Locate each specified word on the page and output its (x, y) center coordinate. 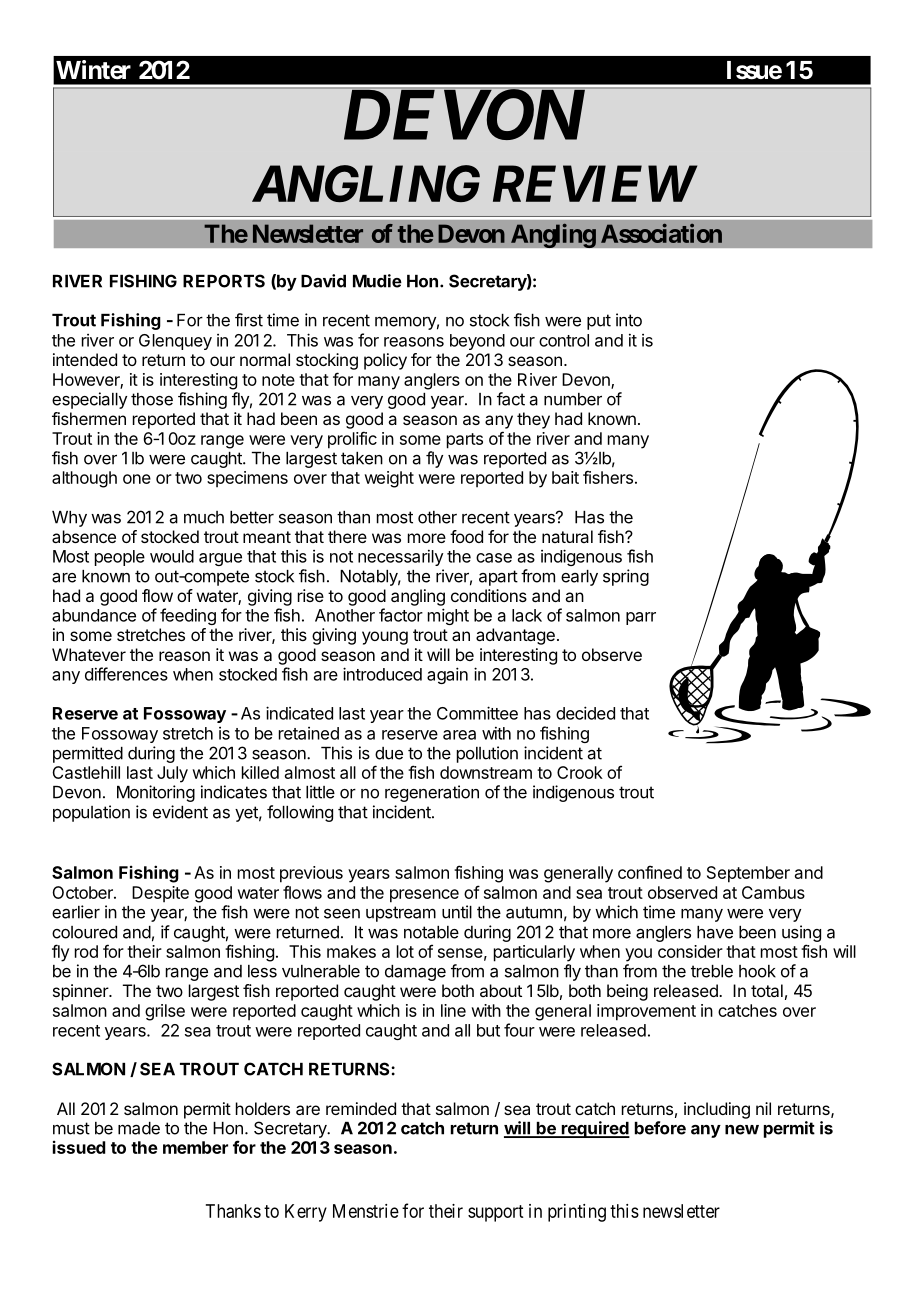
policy (385, 361)
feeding (188, 616)
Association (661, 233)
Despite (160, 894)
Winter (93, 70)
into (629, 320)
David (323, 281)
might (448, 616)
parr (641, 618)
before (660, 1128)
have (715, 932)
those (152, 399)
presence (424, 896)
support (495, 1213)
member (195, 1147)
